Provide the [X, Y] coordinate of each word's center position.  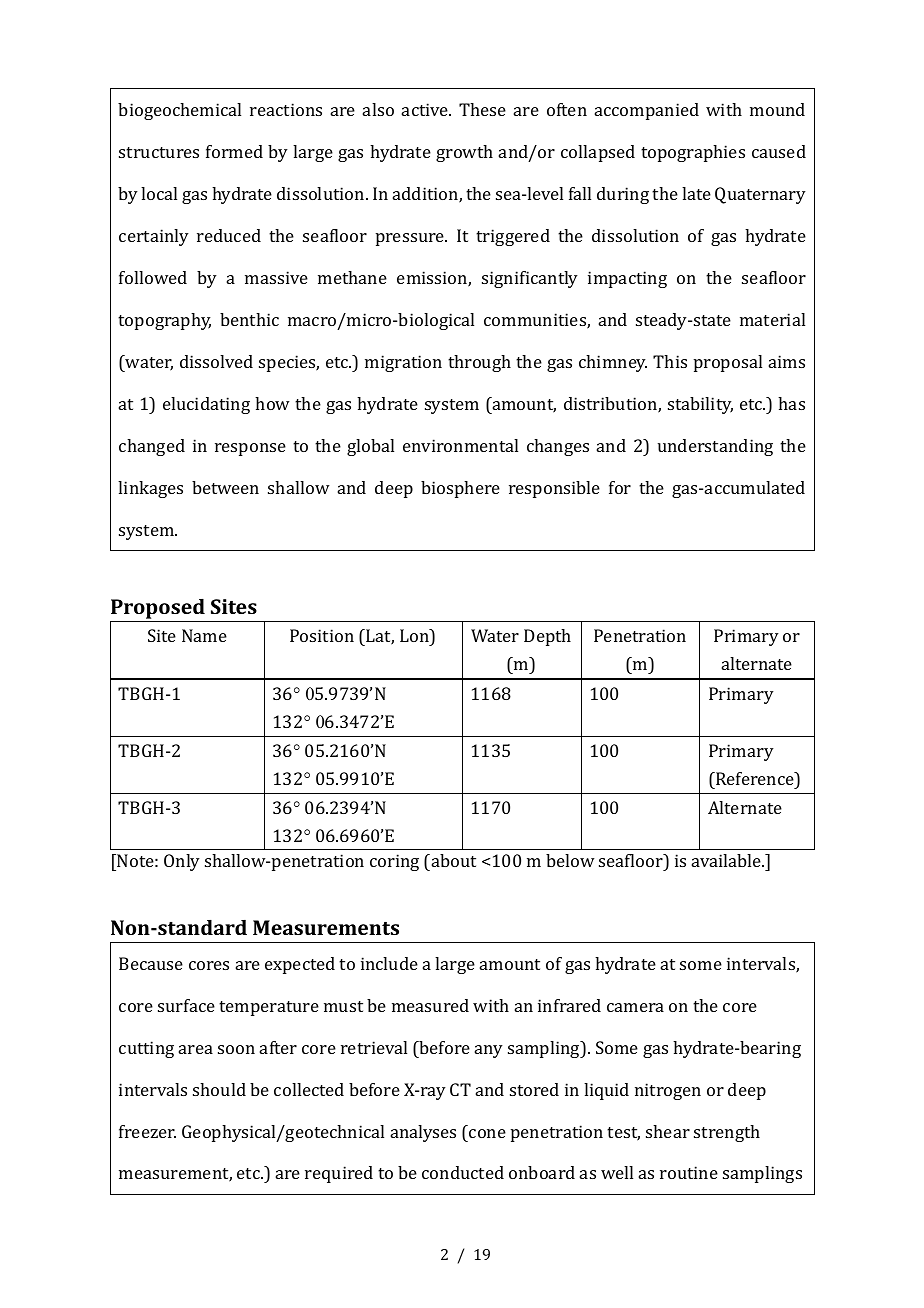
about [452, 860]
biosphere [460, 489]
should [219, 1089]
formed [234, 151]
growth [464, 153]
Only [182, 862]
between [225, 487]
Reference [755, 778]
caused [779, 151]
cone [487, 1133]
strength [727, 1133]
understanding [715, 447]
